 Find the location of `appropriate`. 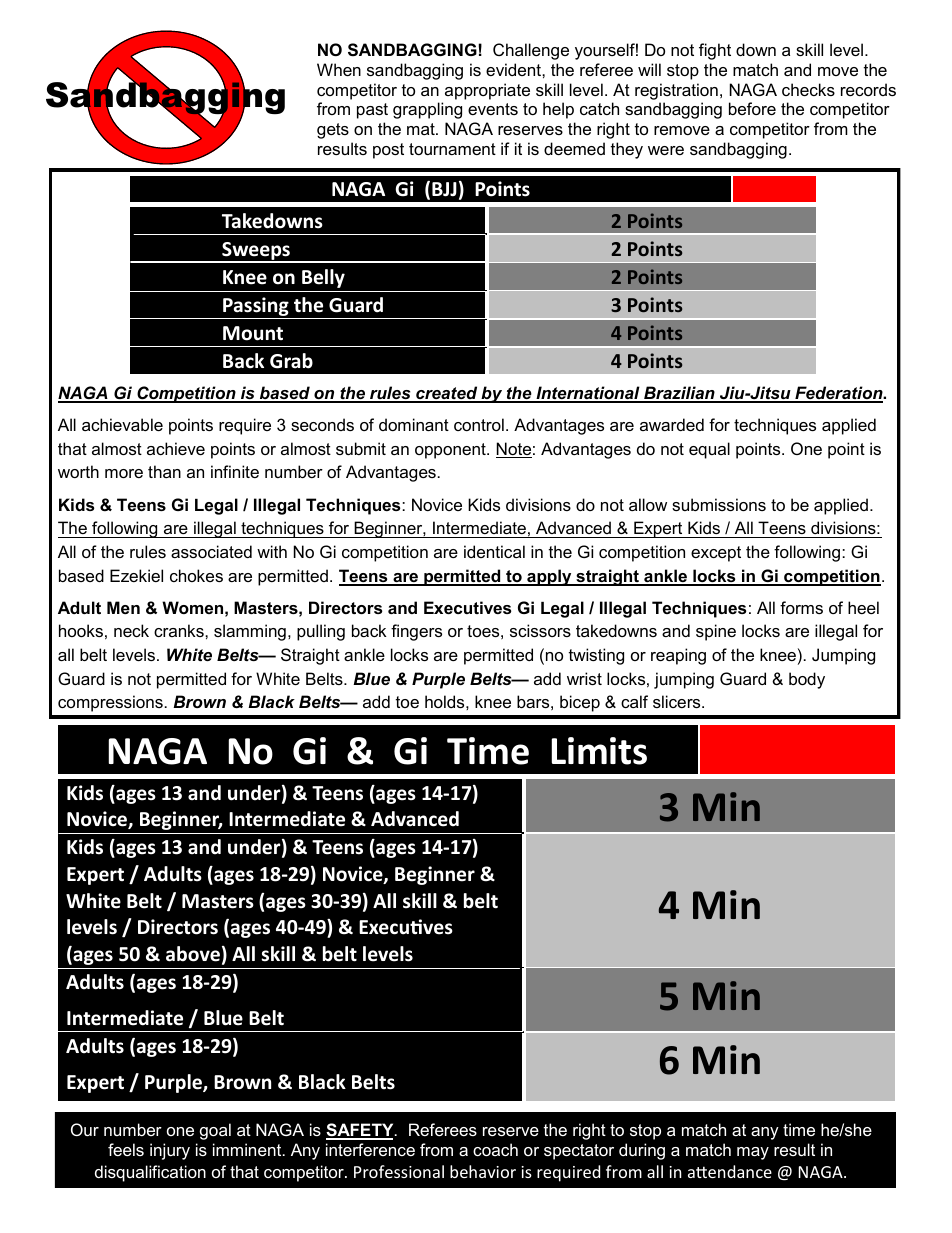

appropriate is located at coordinates (487, 91).
